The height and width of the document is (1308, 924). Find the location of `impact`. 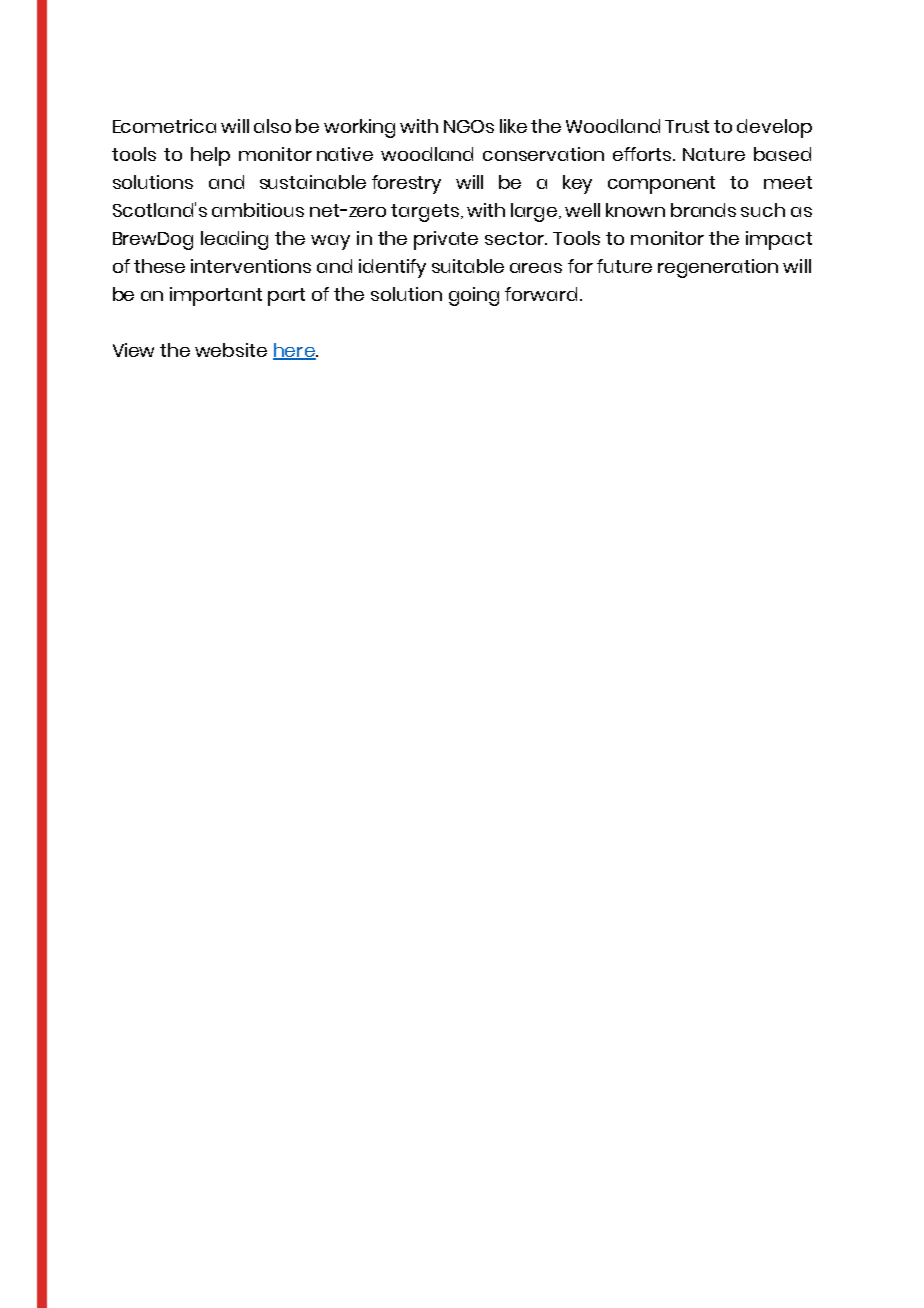

impact is located at coordinates (779, 240).
